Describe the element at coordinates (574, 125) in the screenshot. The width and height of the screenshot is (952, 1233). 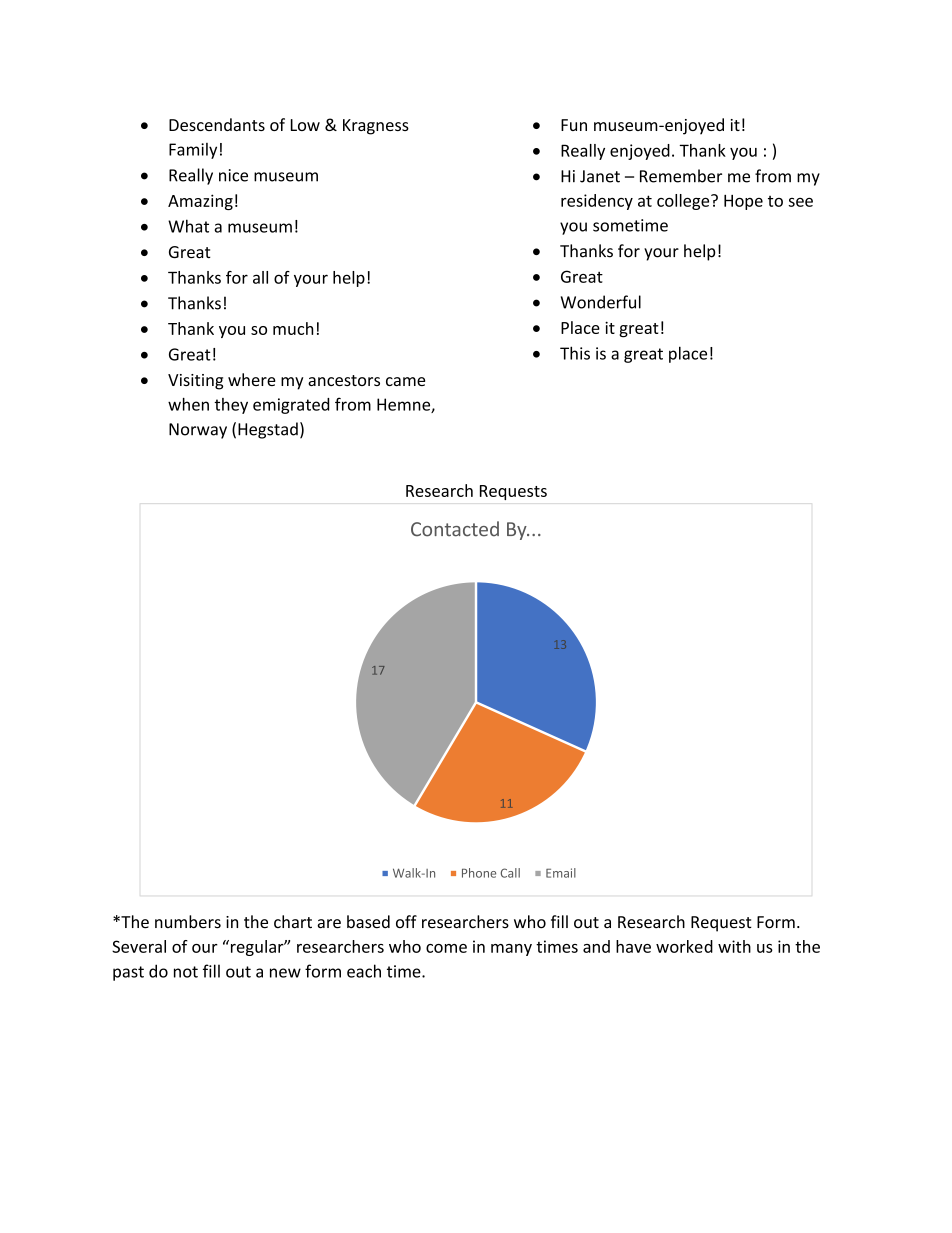
I see `Fun` at that location.
